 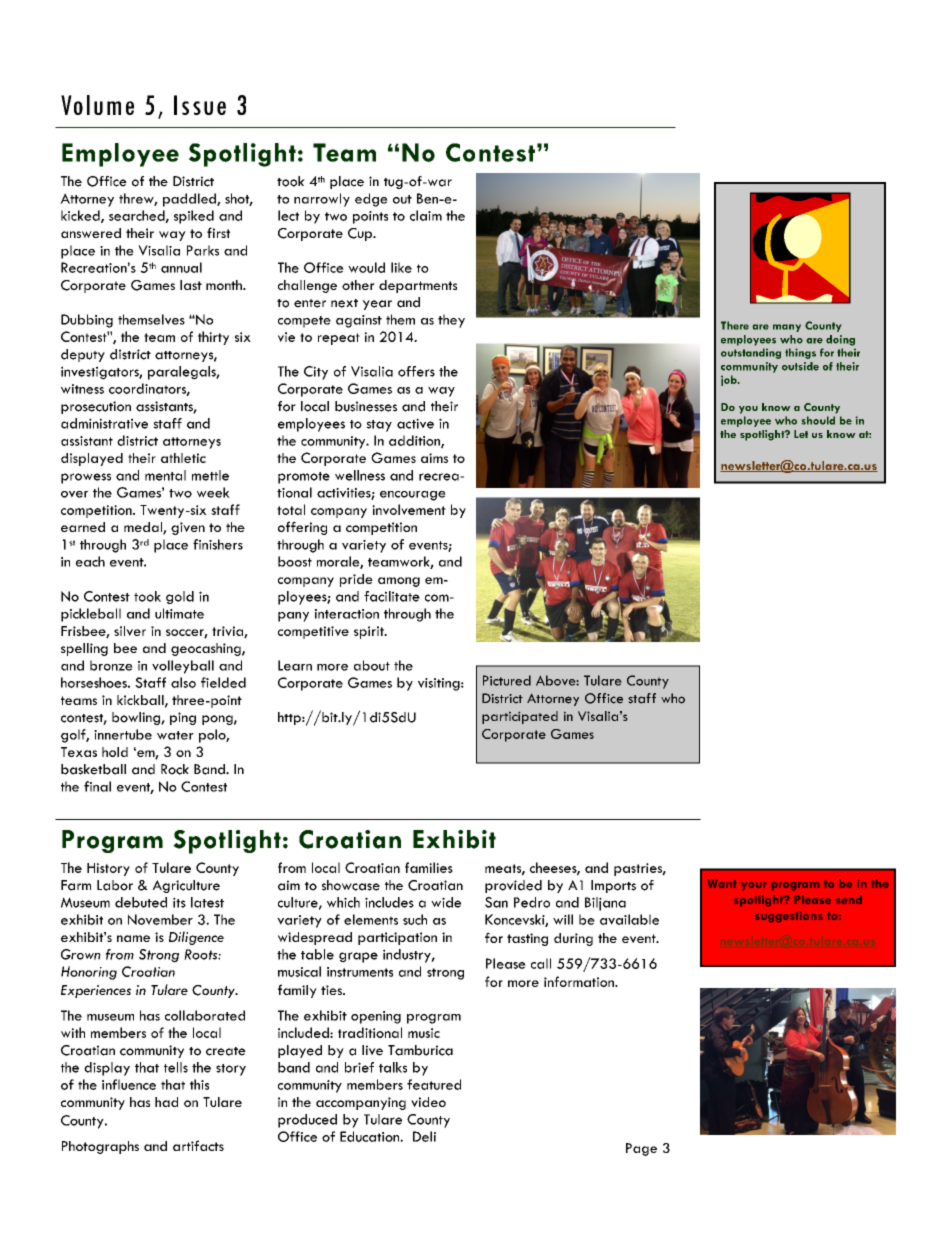 What do you see at coordinates (507, 680) in the screenshot?
I see `Pictured` at bounding box center [507, 680].
